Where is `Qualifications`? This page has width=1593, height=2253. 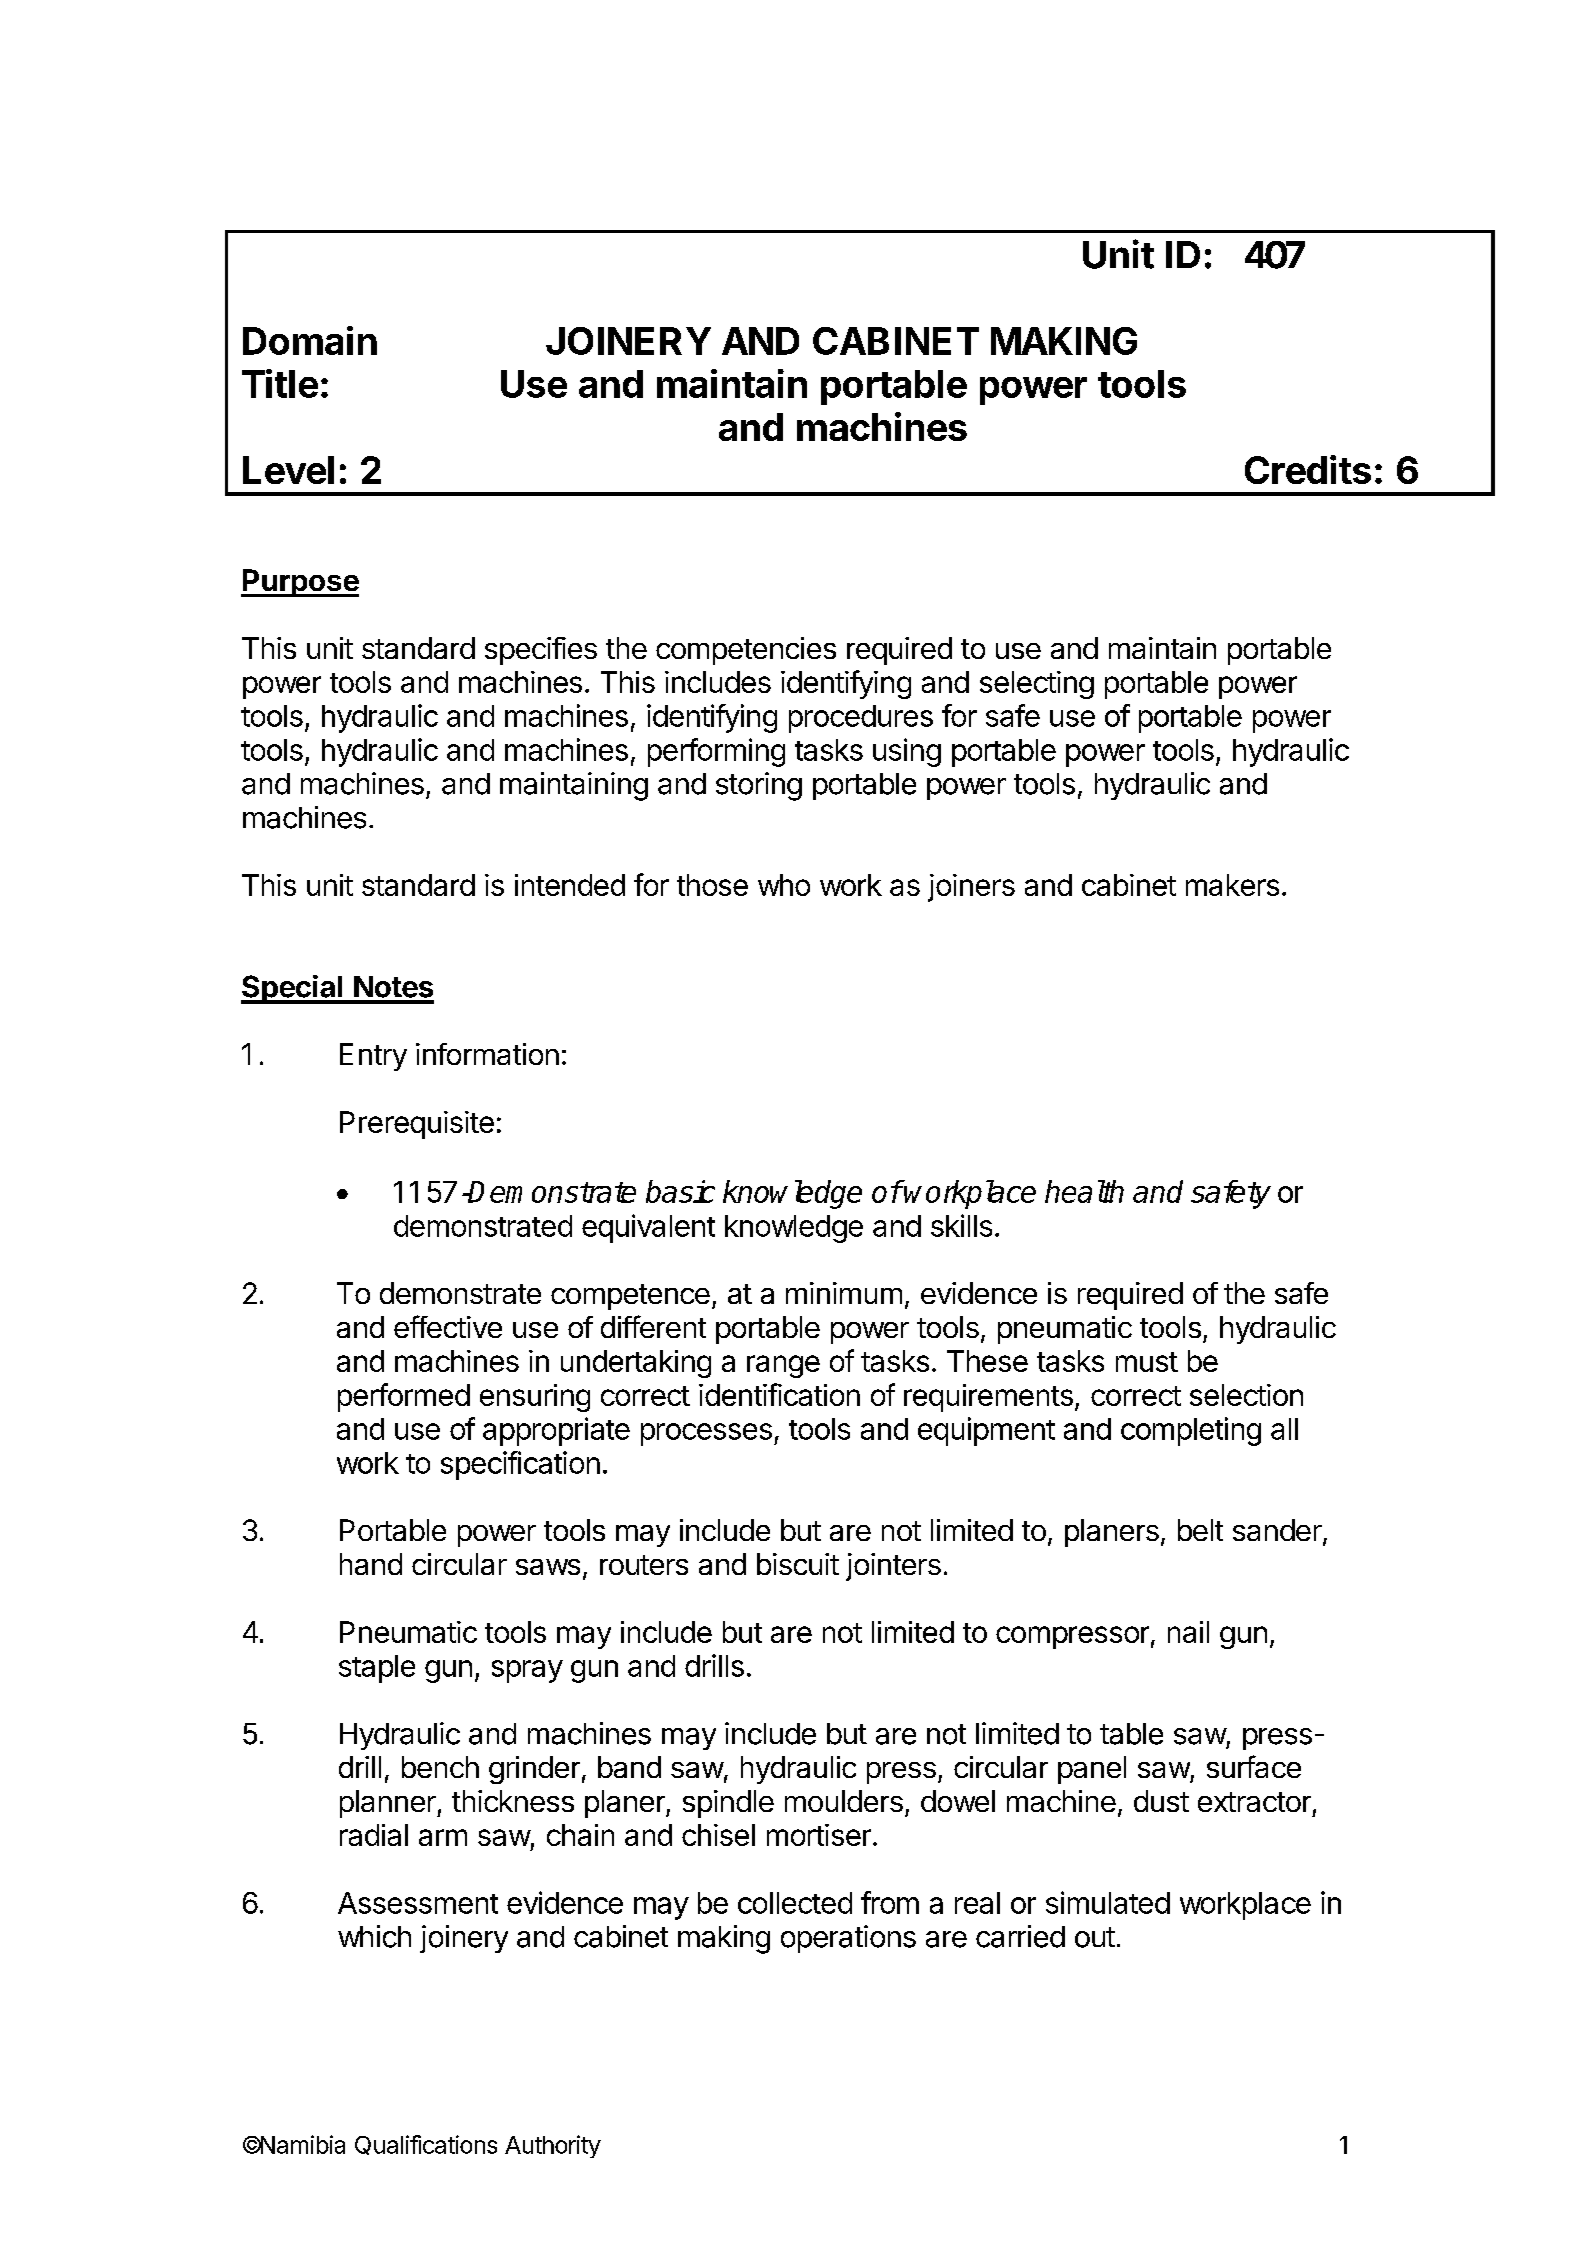
Qualifications is located at coordinates (426, 2145).
